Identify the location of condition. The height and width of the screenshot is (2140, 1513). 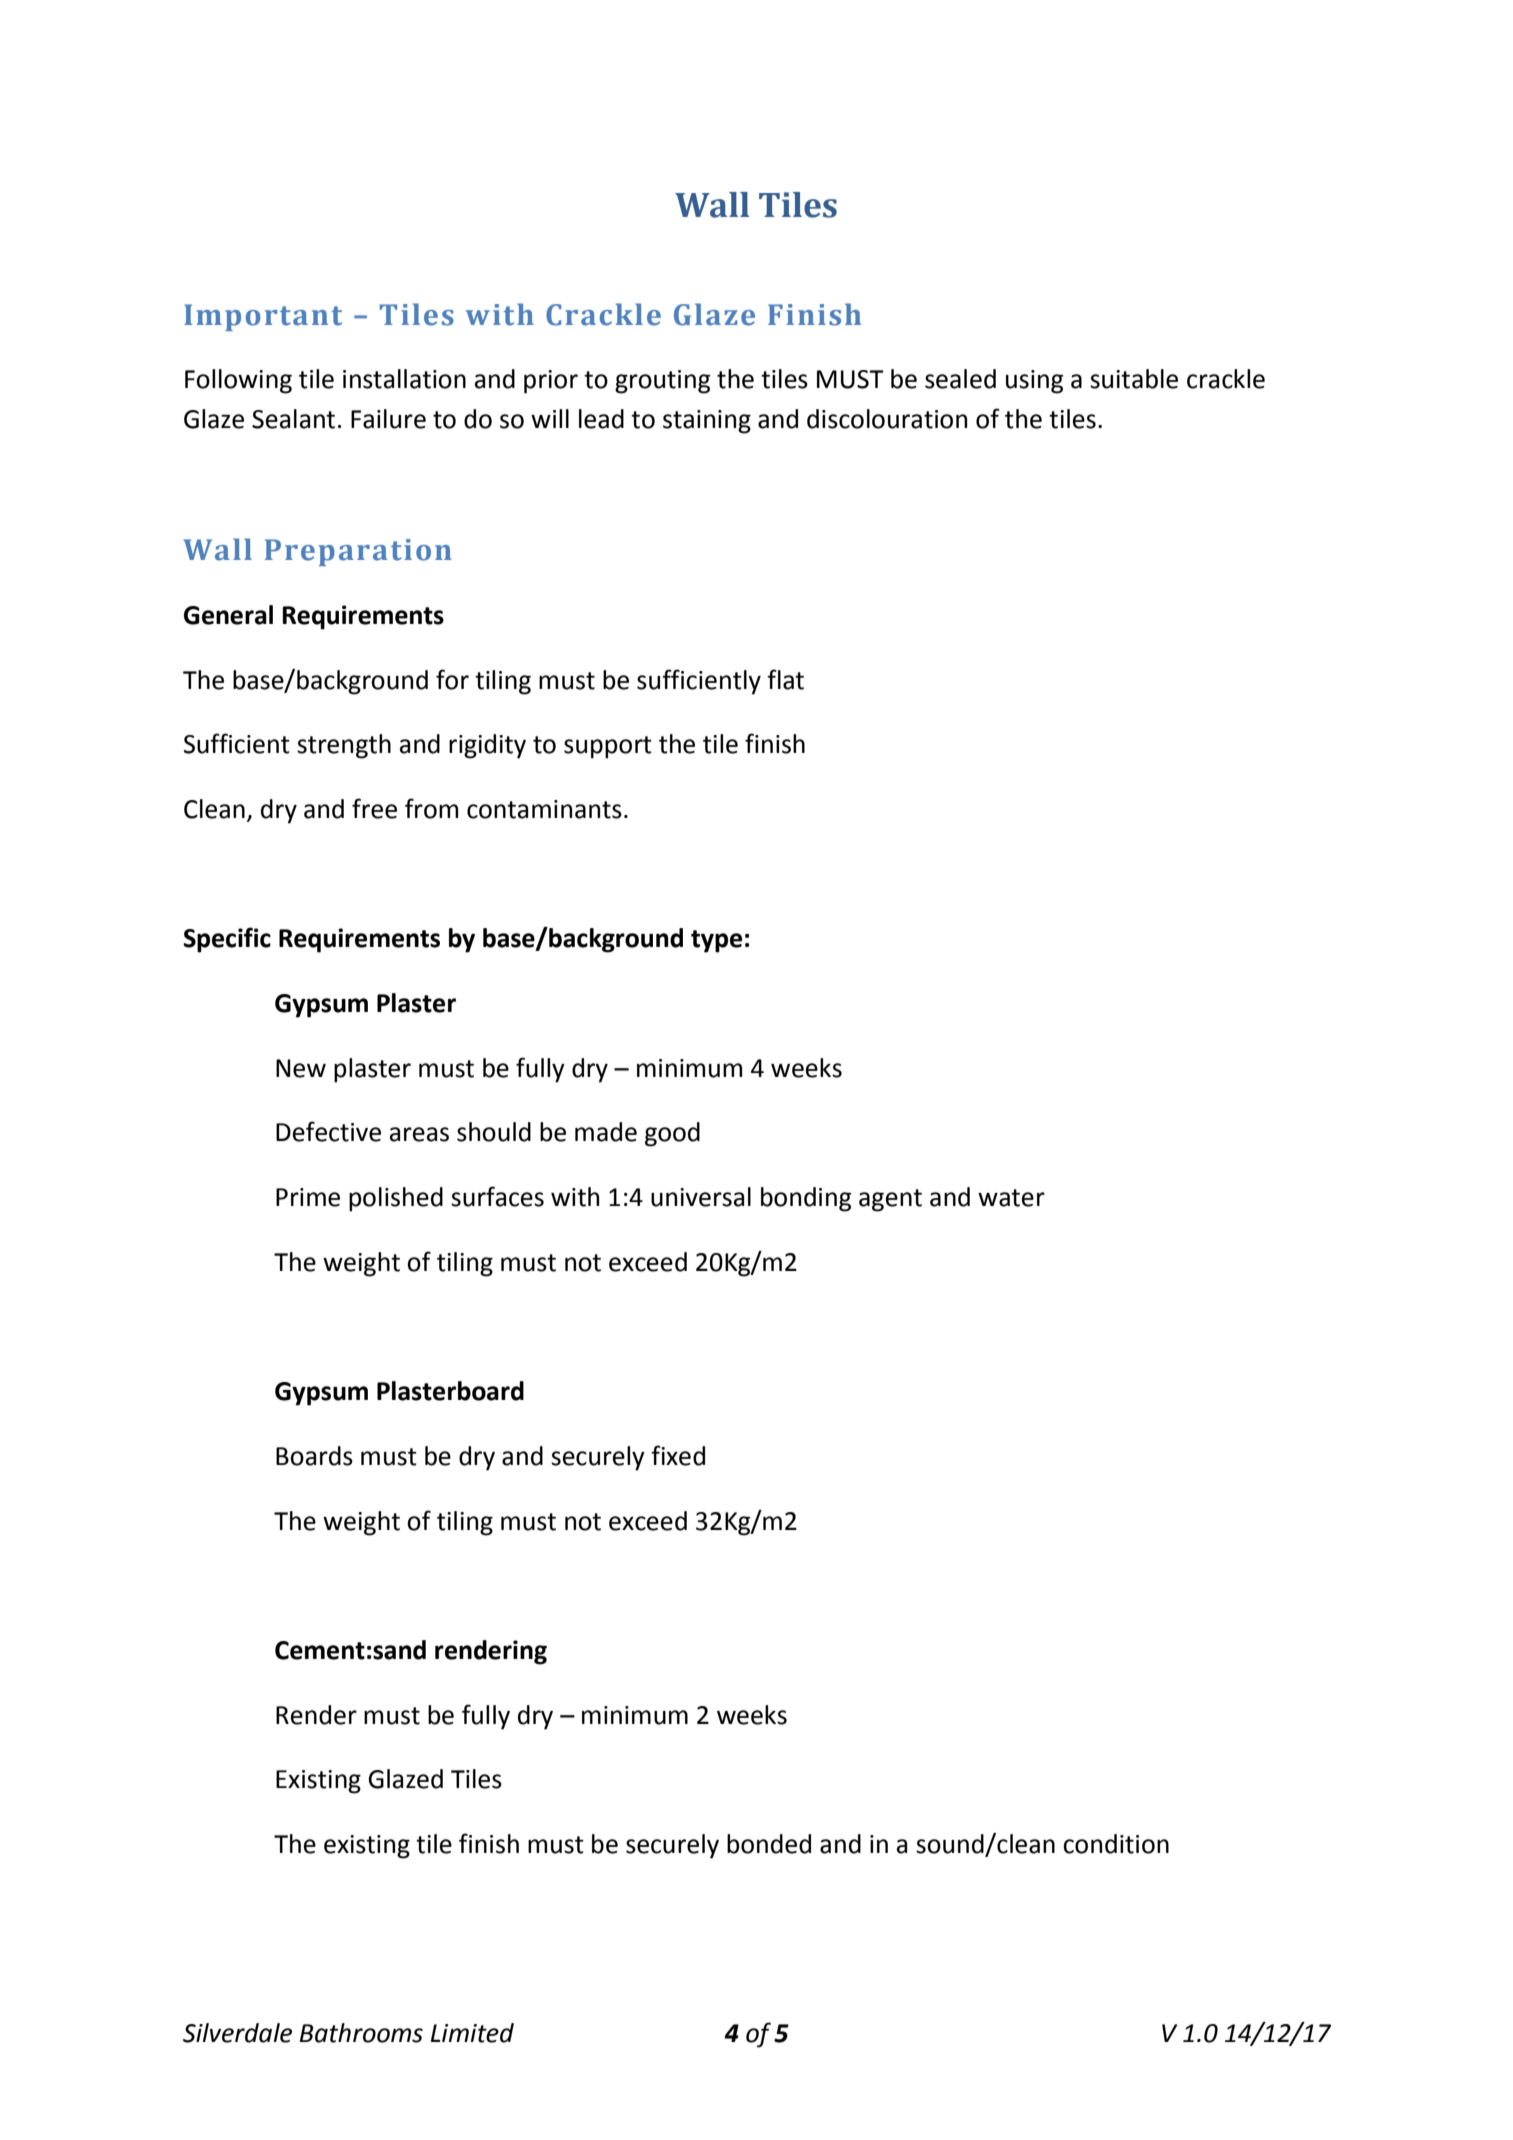
(1116, 1844).
